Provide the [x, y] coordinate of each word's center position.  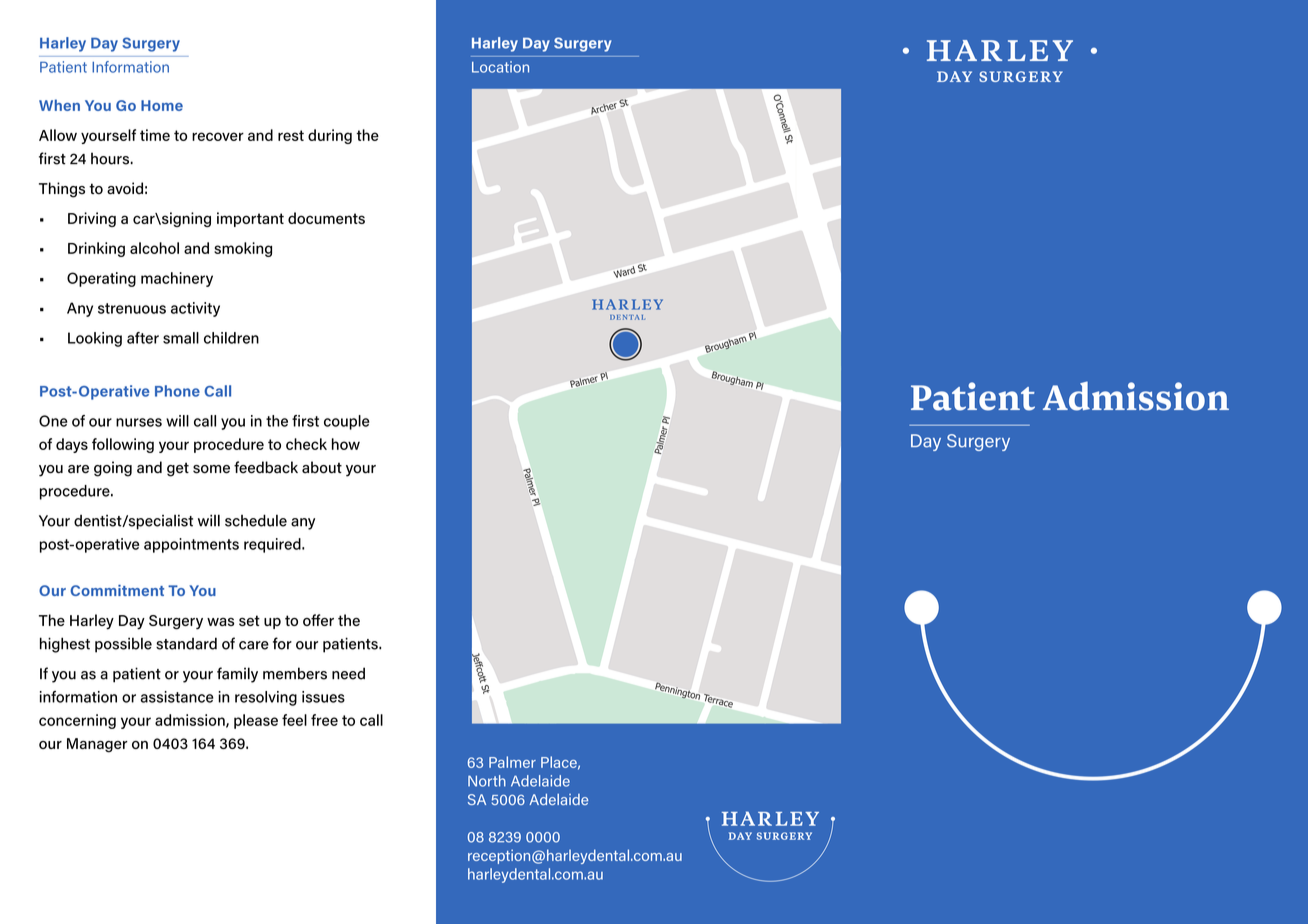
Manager [97, 745]
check [306, 444]
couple [347, 422]
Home [162, 105]
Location [500, 67]
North [487, 781]
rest [291, 135]
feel [294, 720]
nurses [139, 422]
